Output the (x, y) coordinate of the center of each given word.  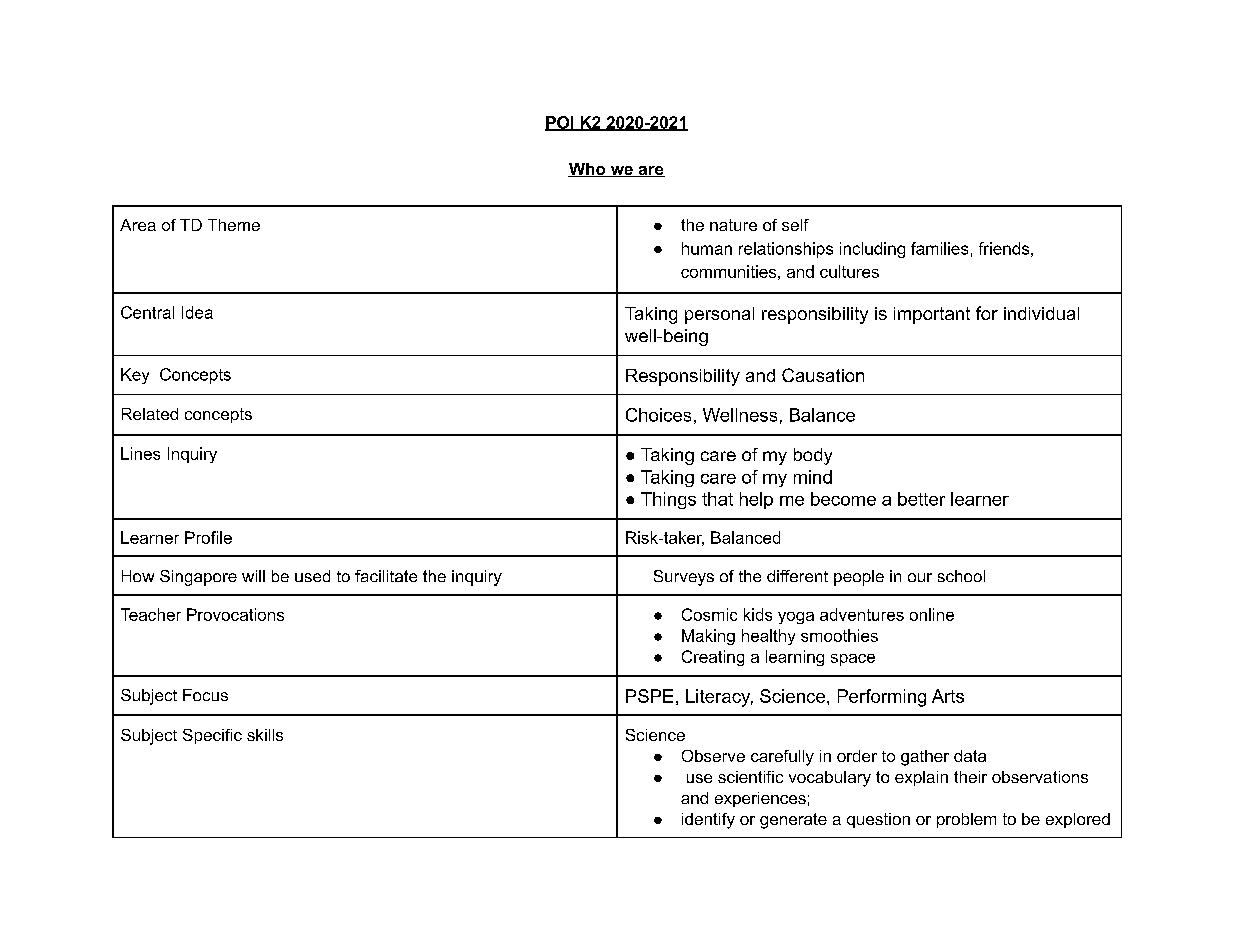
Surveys (684, 578)
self (795, 225)
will (253, 576)
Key (135, 376)
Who (588, 170)
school (961, 576)
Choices (658, 415)
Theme (234, 225)
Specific (212, 736)
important (932, 315)
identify (708, 821)
